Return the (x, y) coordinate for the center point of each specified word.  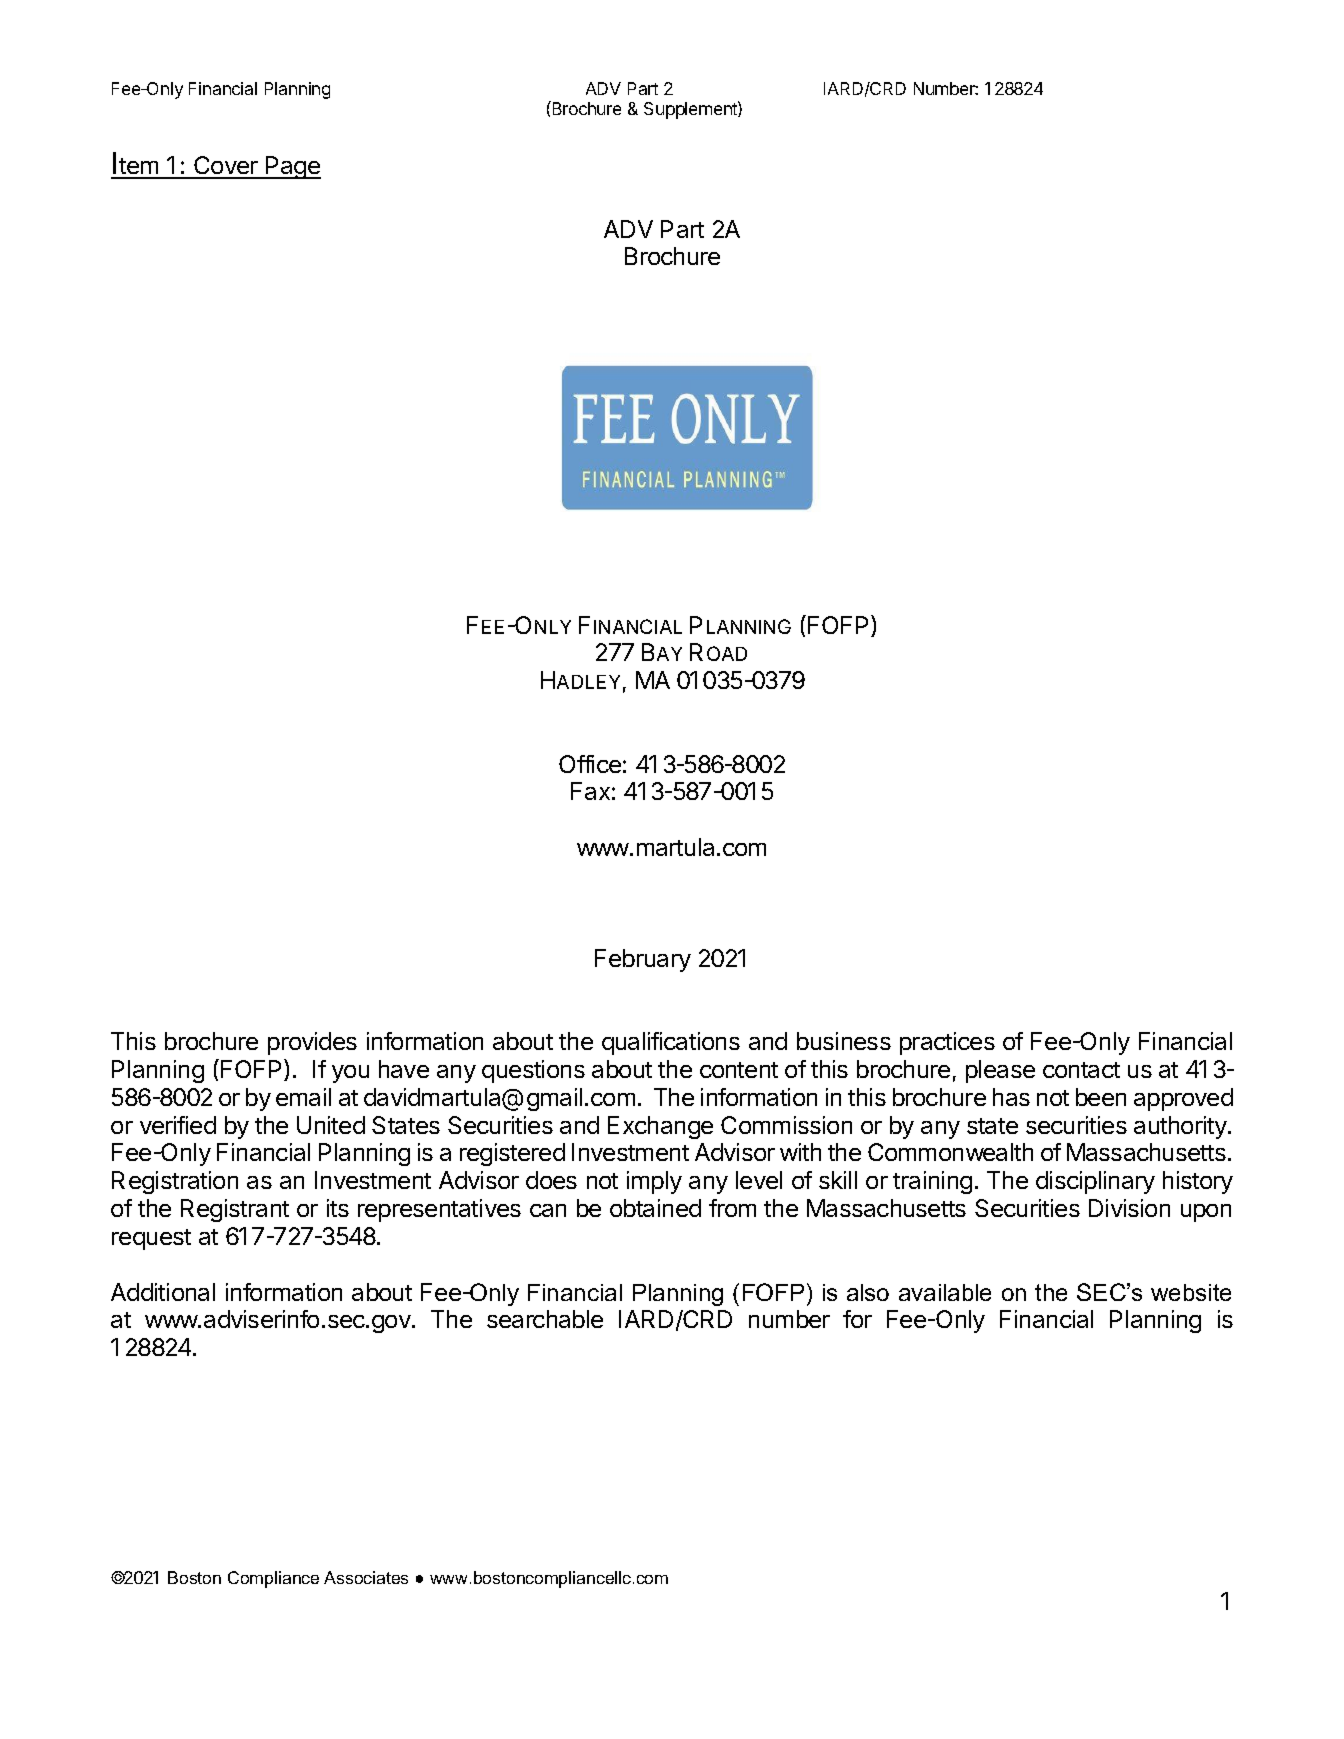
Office (590, 764)
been (1101, 1097)
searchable (545, 1319)
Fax (590, 791)
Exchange (660, 1127)
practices (947, 1043)
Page (292, 167)
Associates (366, 1577)
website (1191, 1292)
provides (312, 1043)
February (643, 960)
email (303, 1097)
